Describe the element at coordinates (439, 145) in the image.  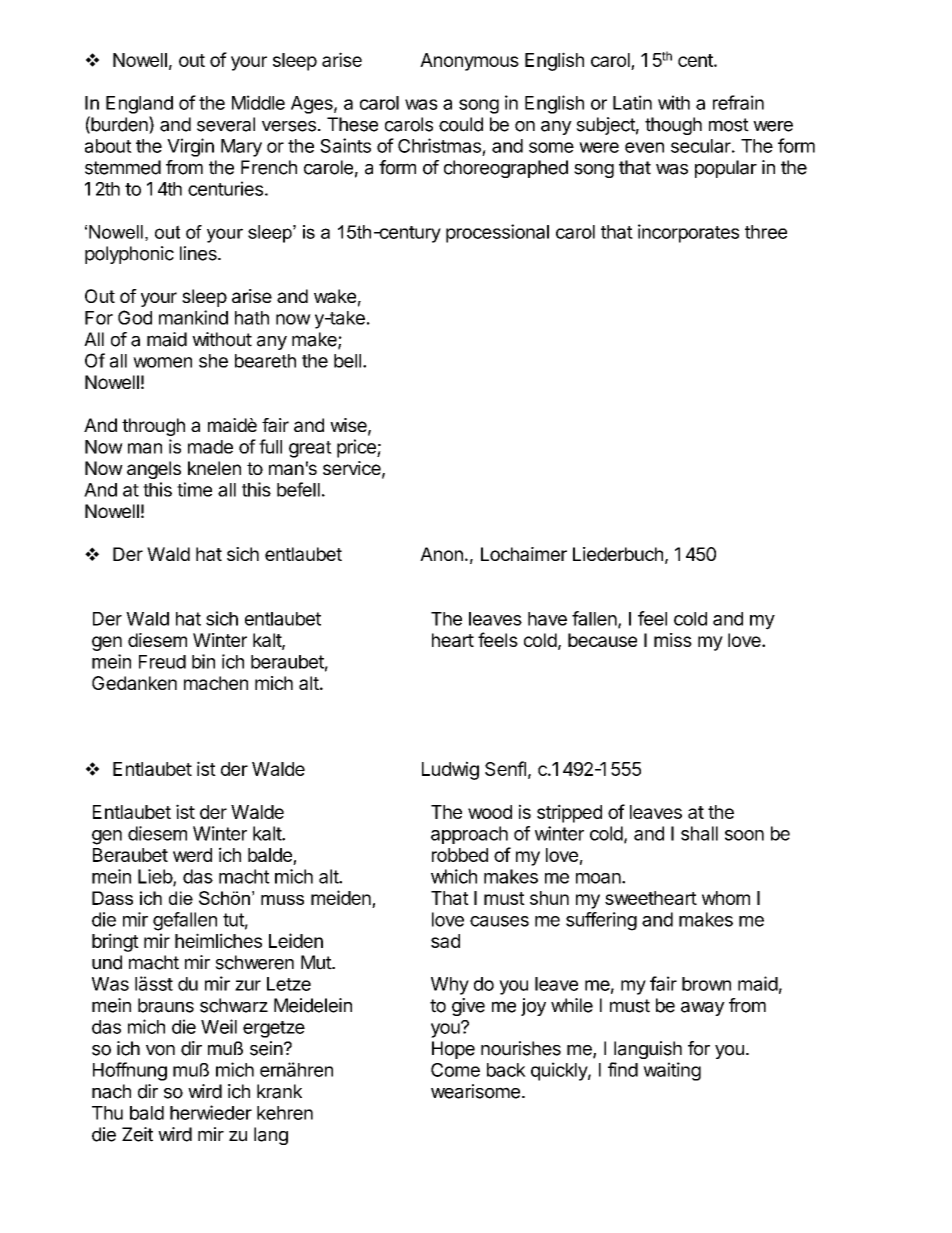
I see `Christmas` at that location.
